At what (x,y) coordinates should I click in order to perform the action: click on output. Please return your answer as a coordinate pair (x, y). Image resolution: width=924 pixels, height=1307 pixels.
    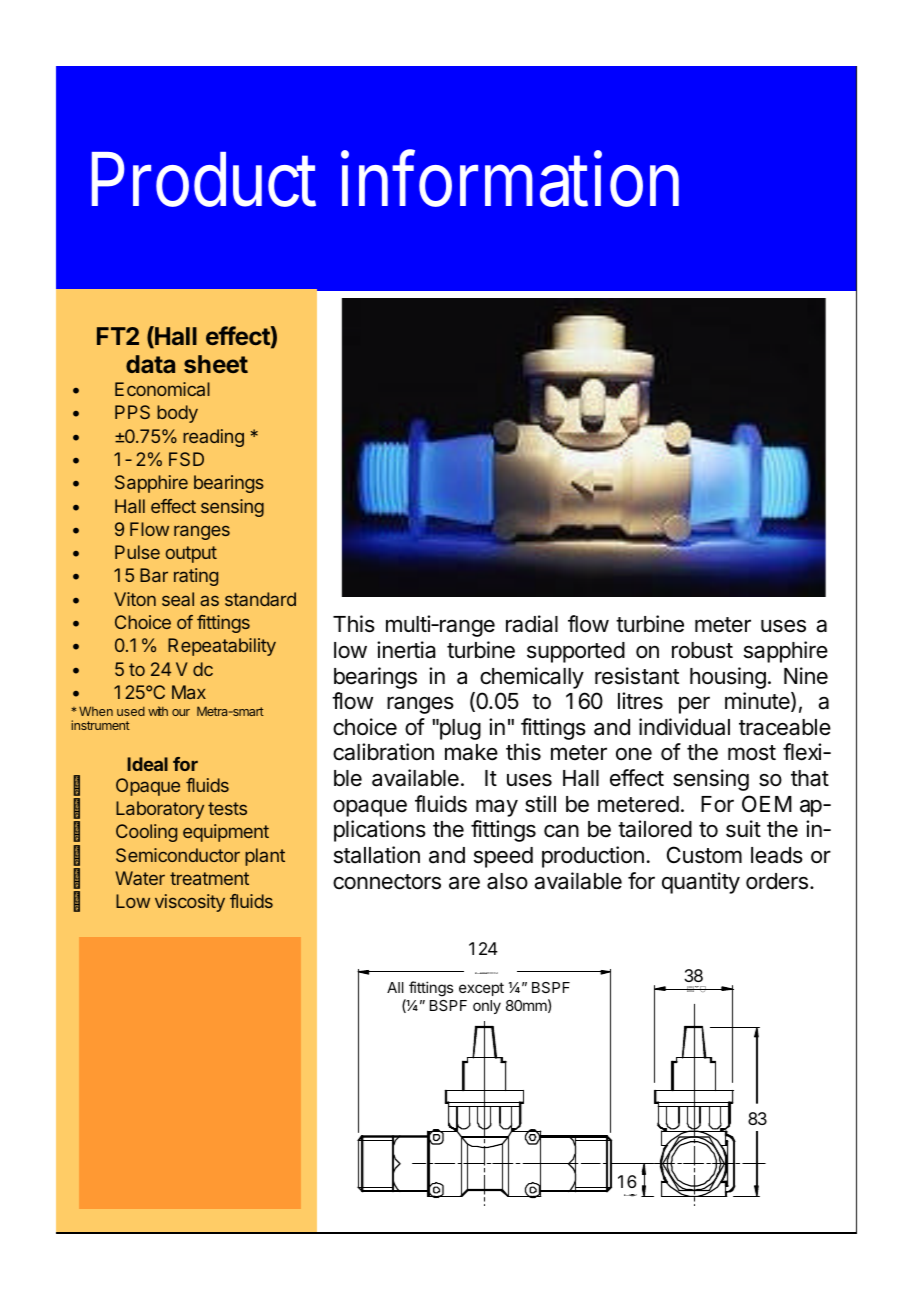
    Looking at the image, I should click on (191, 554).
